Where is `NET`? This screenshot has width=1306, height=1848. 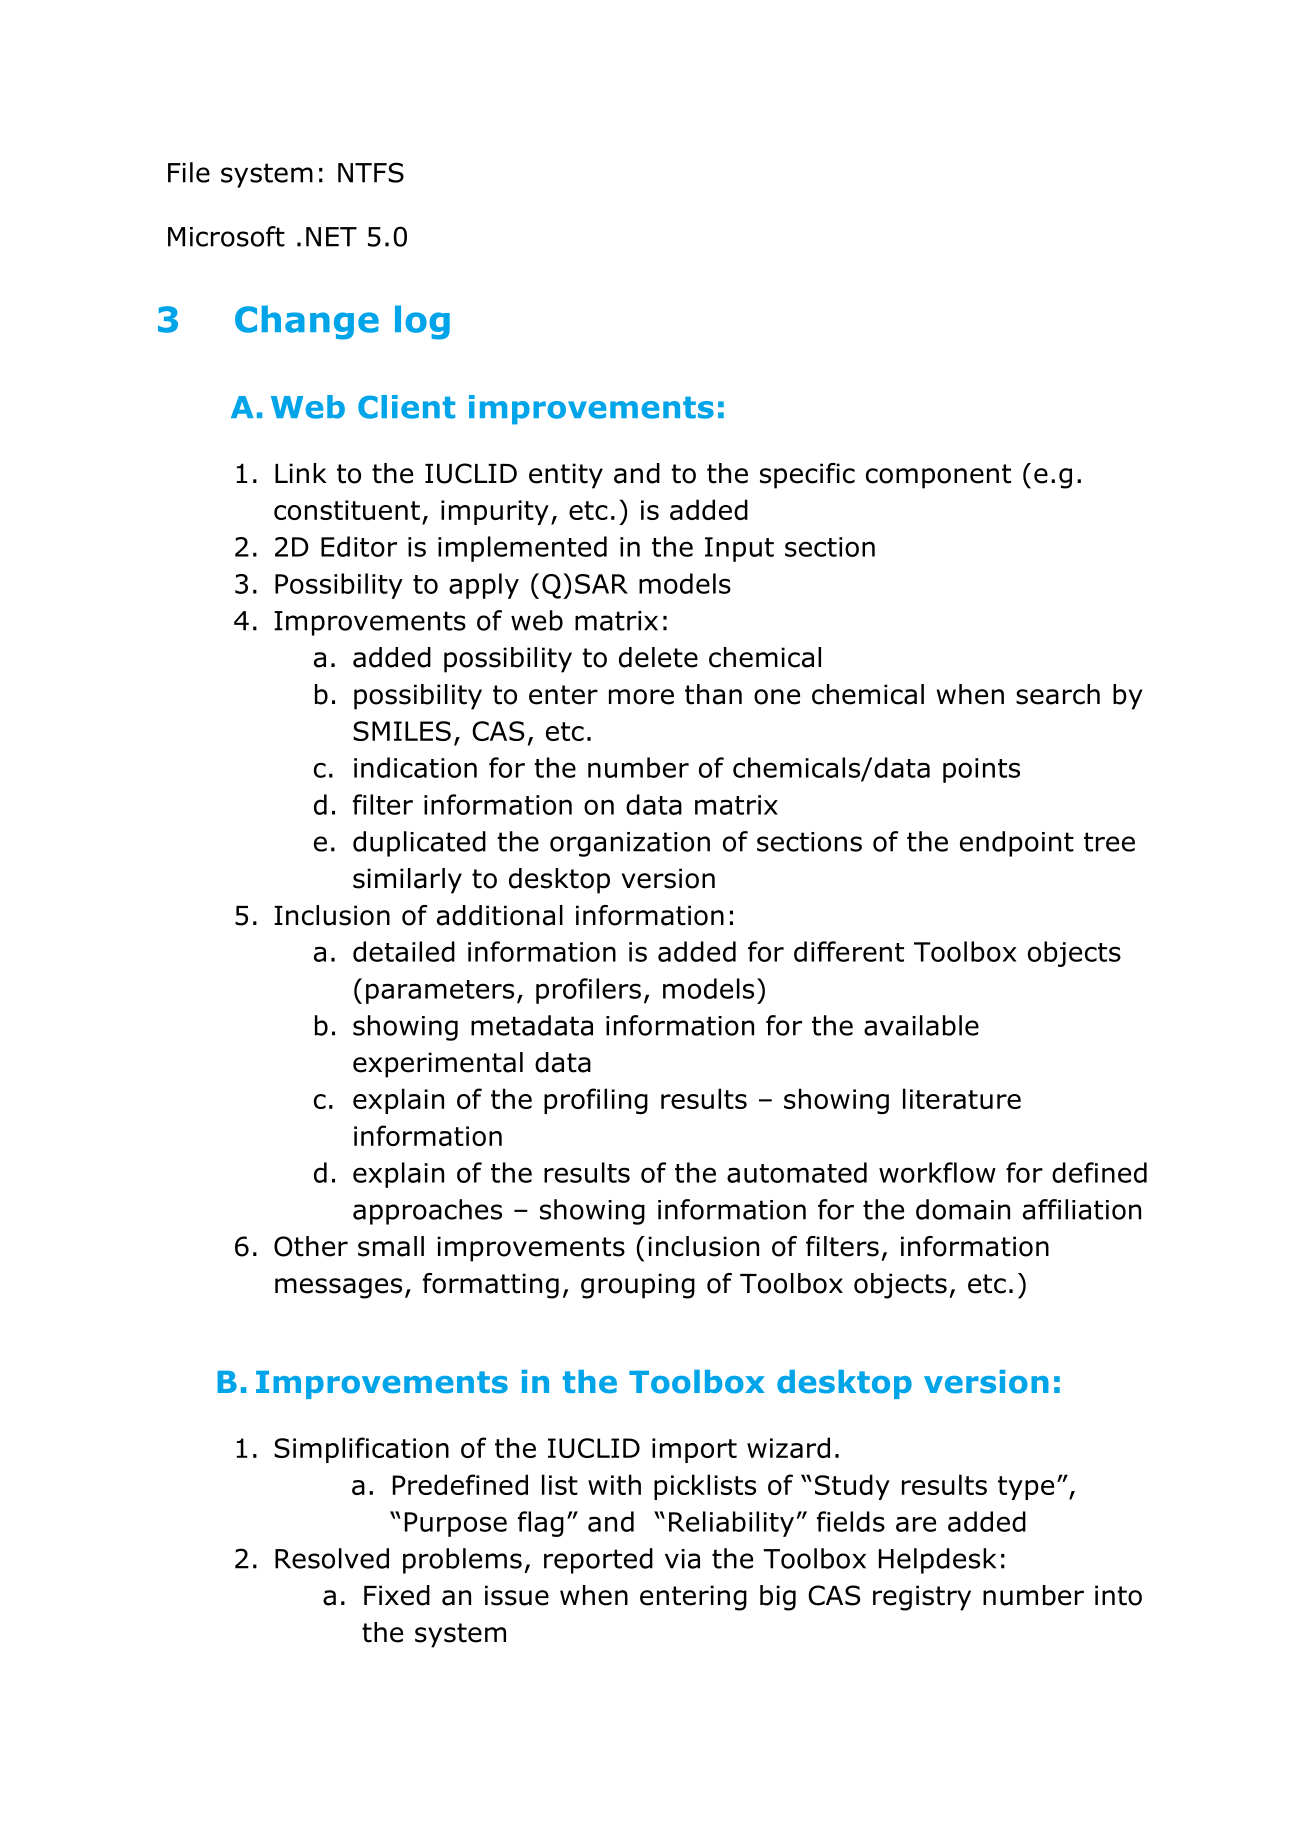
NET is located at coordinates (331, 237).
